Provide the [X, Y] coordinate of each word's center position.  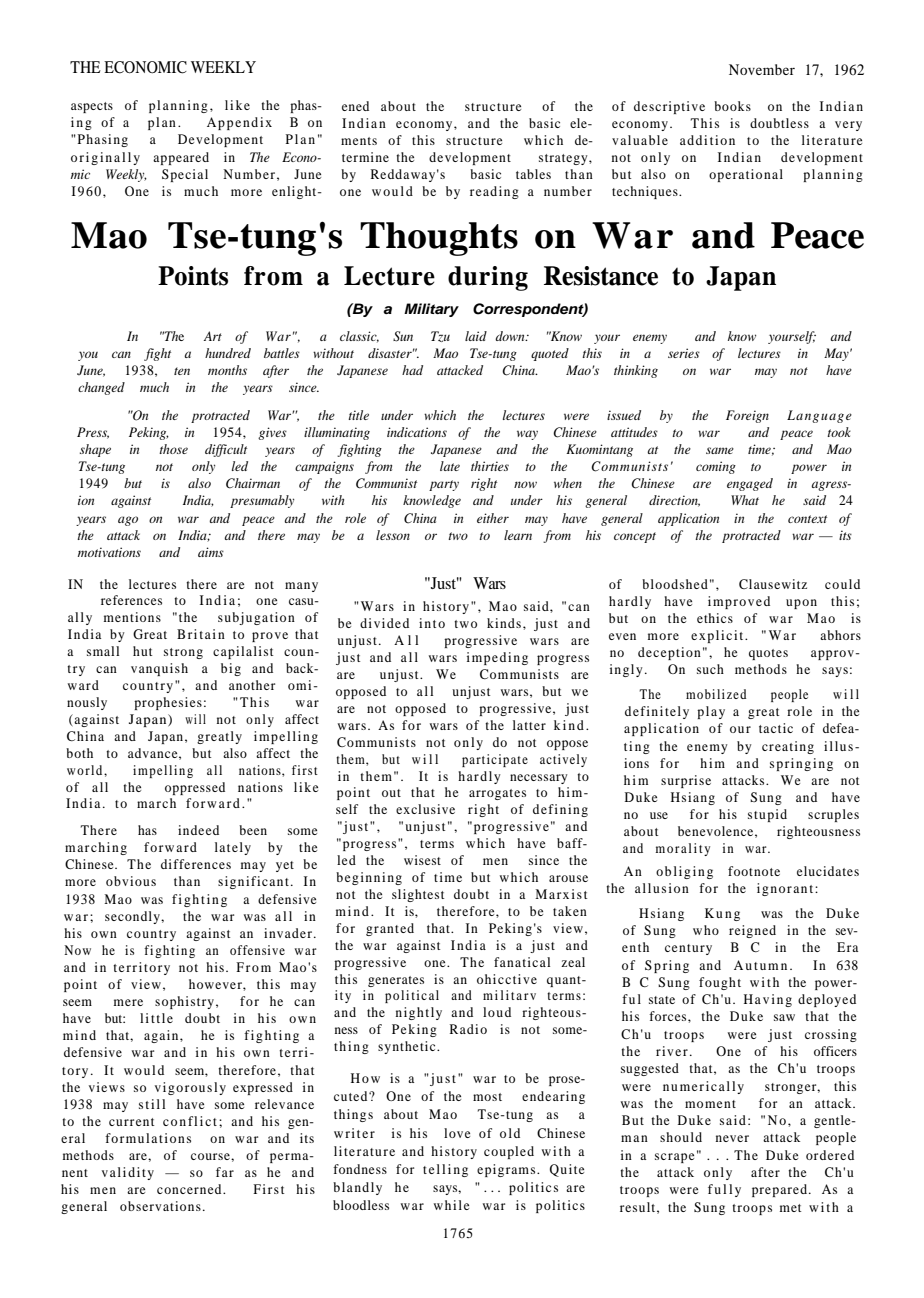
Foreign [747, 416]
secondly [133, 917]
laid [476, 336]
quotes [768, 654]
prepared [781, 1190]
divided [384, 623]
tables [533, 174]
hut [142, 651]
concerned [190, 1189]
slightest [418, 895]
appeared [181, 158]
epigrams [507, 1170]
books [732, 106]
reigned [752, 931]
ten [182, 371]
